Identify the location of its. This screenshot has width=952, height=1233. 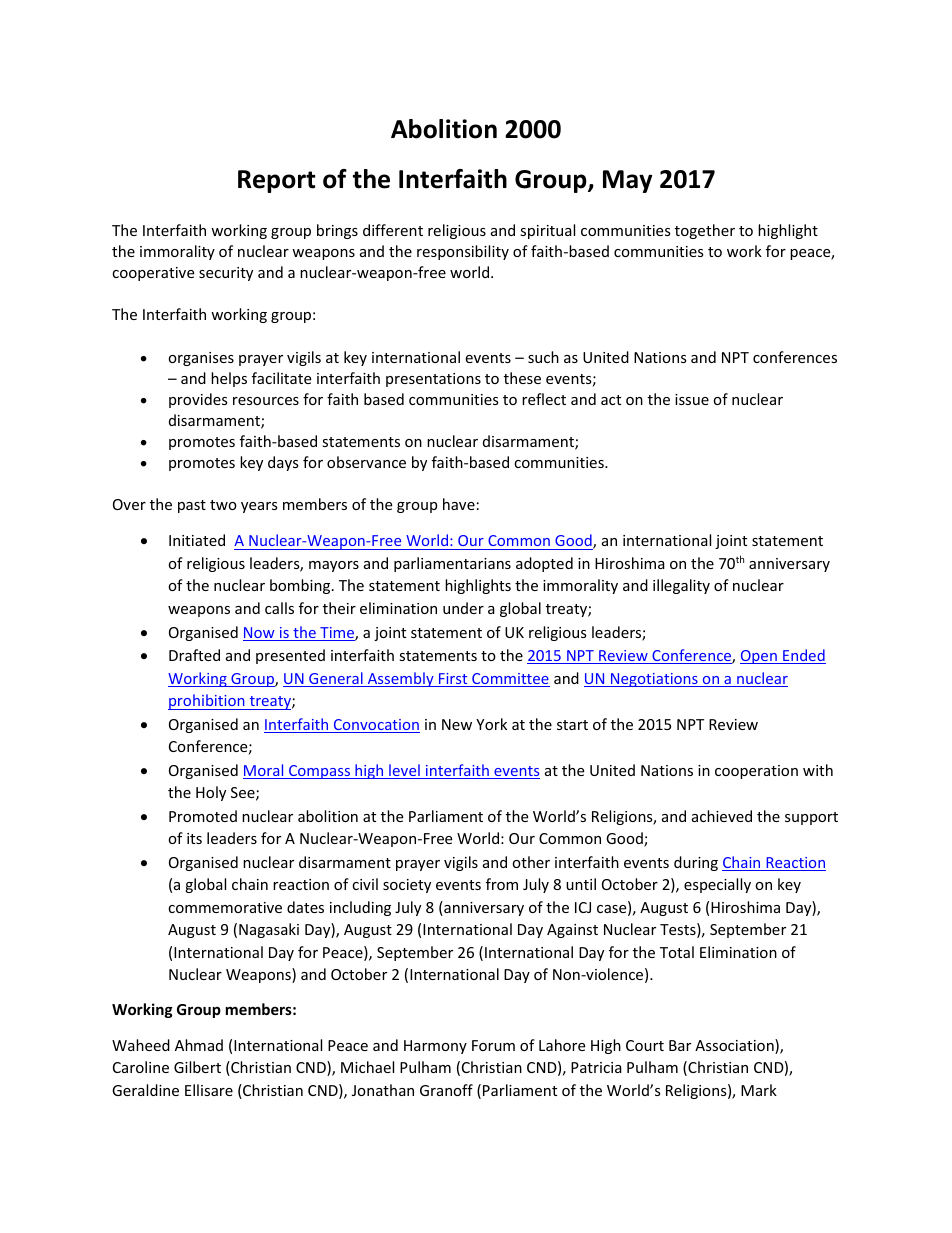
(194, 838).
